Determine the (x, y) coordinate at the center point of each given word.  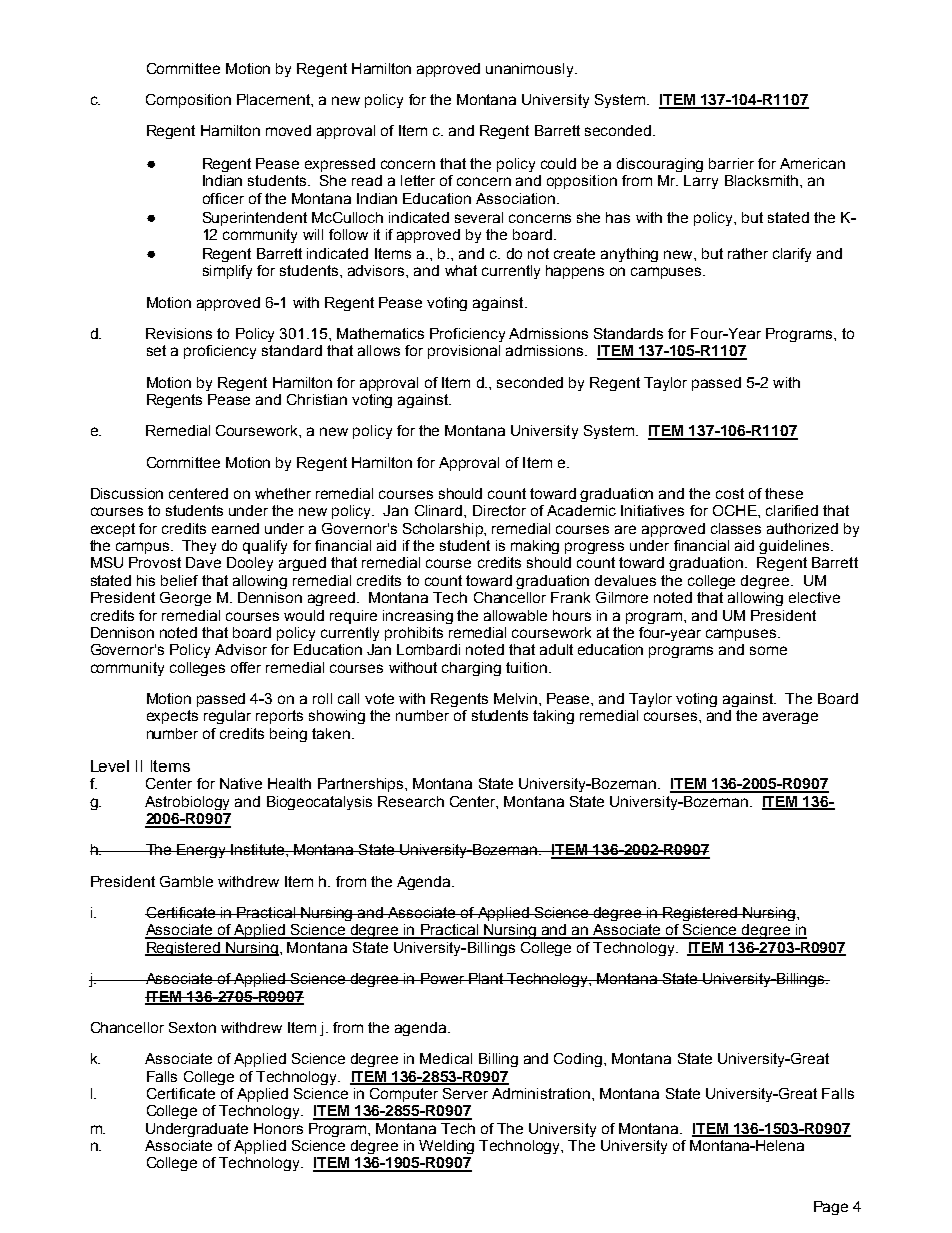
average (790, 718)
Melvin (515, 698)
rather (748, 253)
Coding (579, 1060)
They (199, 547)
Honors (278, 1128)
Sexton (192, 1027)
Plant (486, 978)
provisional (464, 352)
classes (736, 528)
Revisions (179, 333)
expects (172, 717)
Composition (188, 101)
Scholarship (444, 530)
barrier (731, 163)
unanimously (531, 70)
